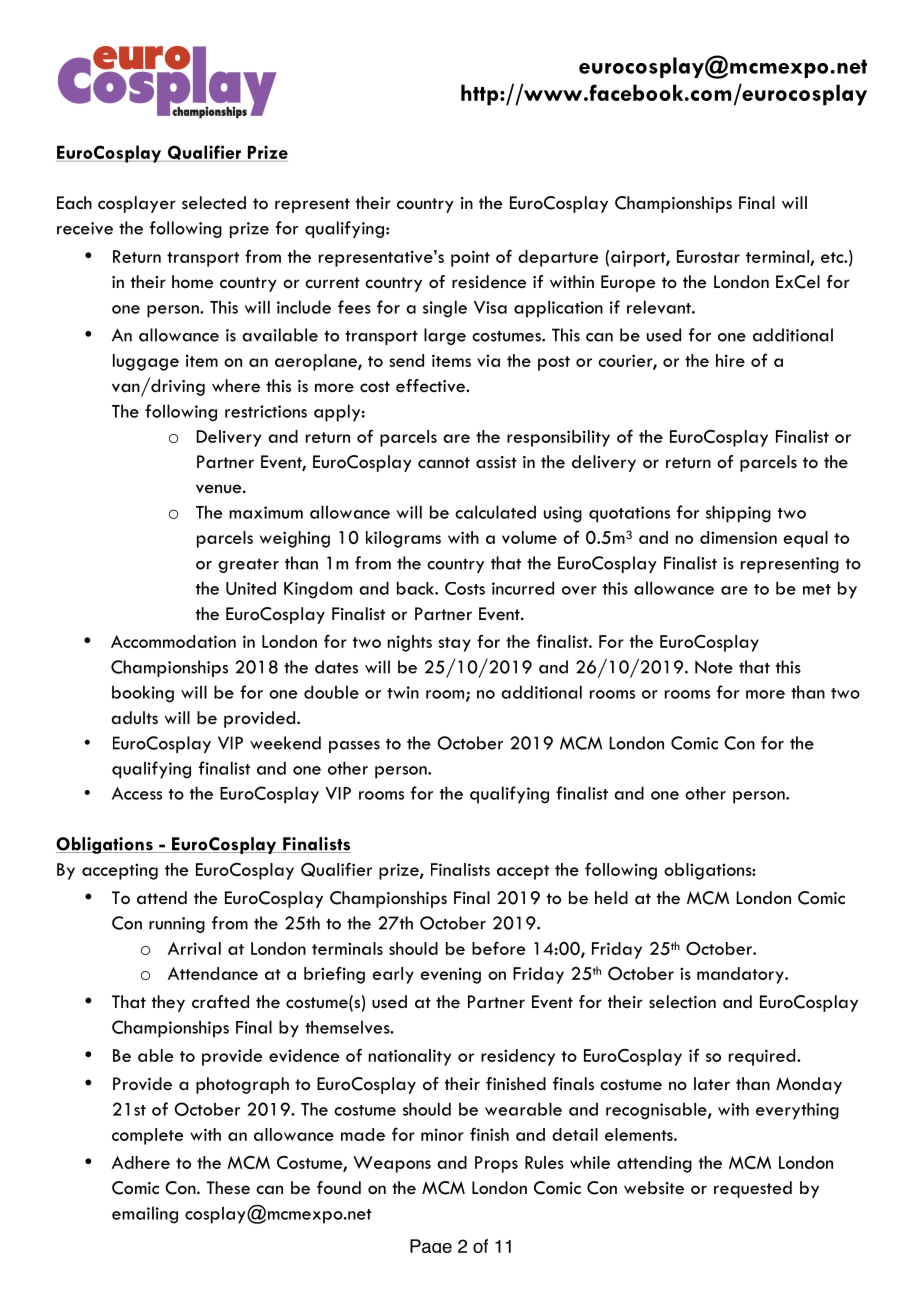 This page has width=924, height=1308. Describe the element at coordinates (431, 1246) in the page. I see `Page` at that location.
